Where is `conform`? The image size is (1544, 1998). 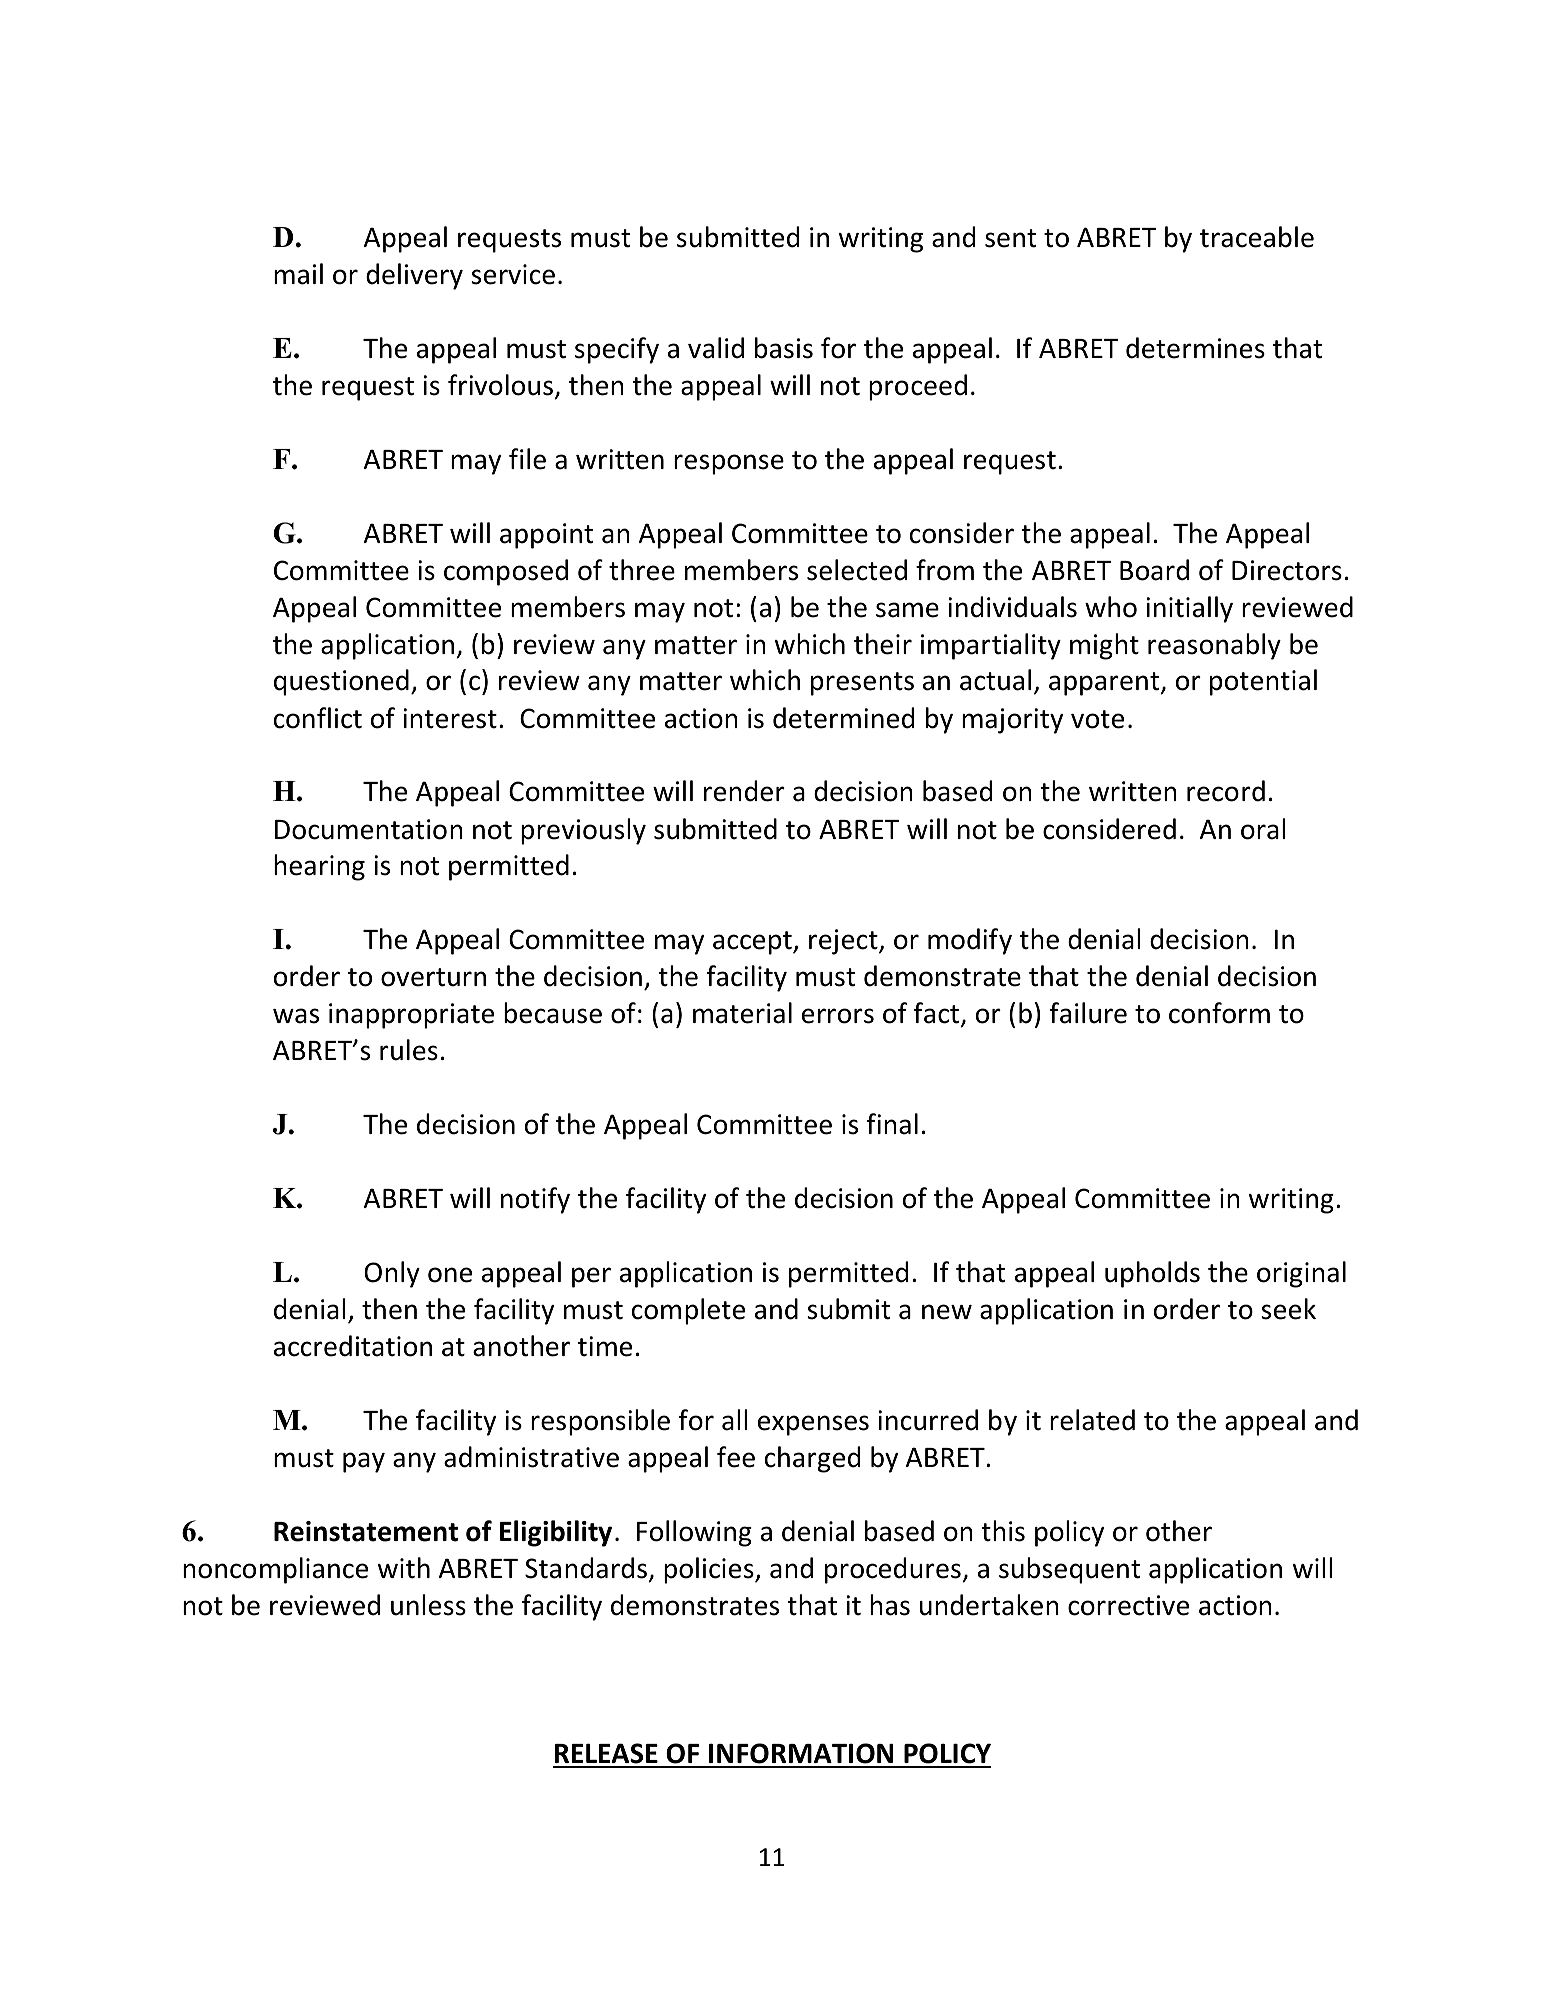 conform is located at coordinates (1219, 1013).
